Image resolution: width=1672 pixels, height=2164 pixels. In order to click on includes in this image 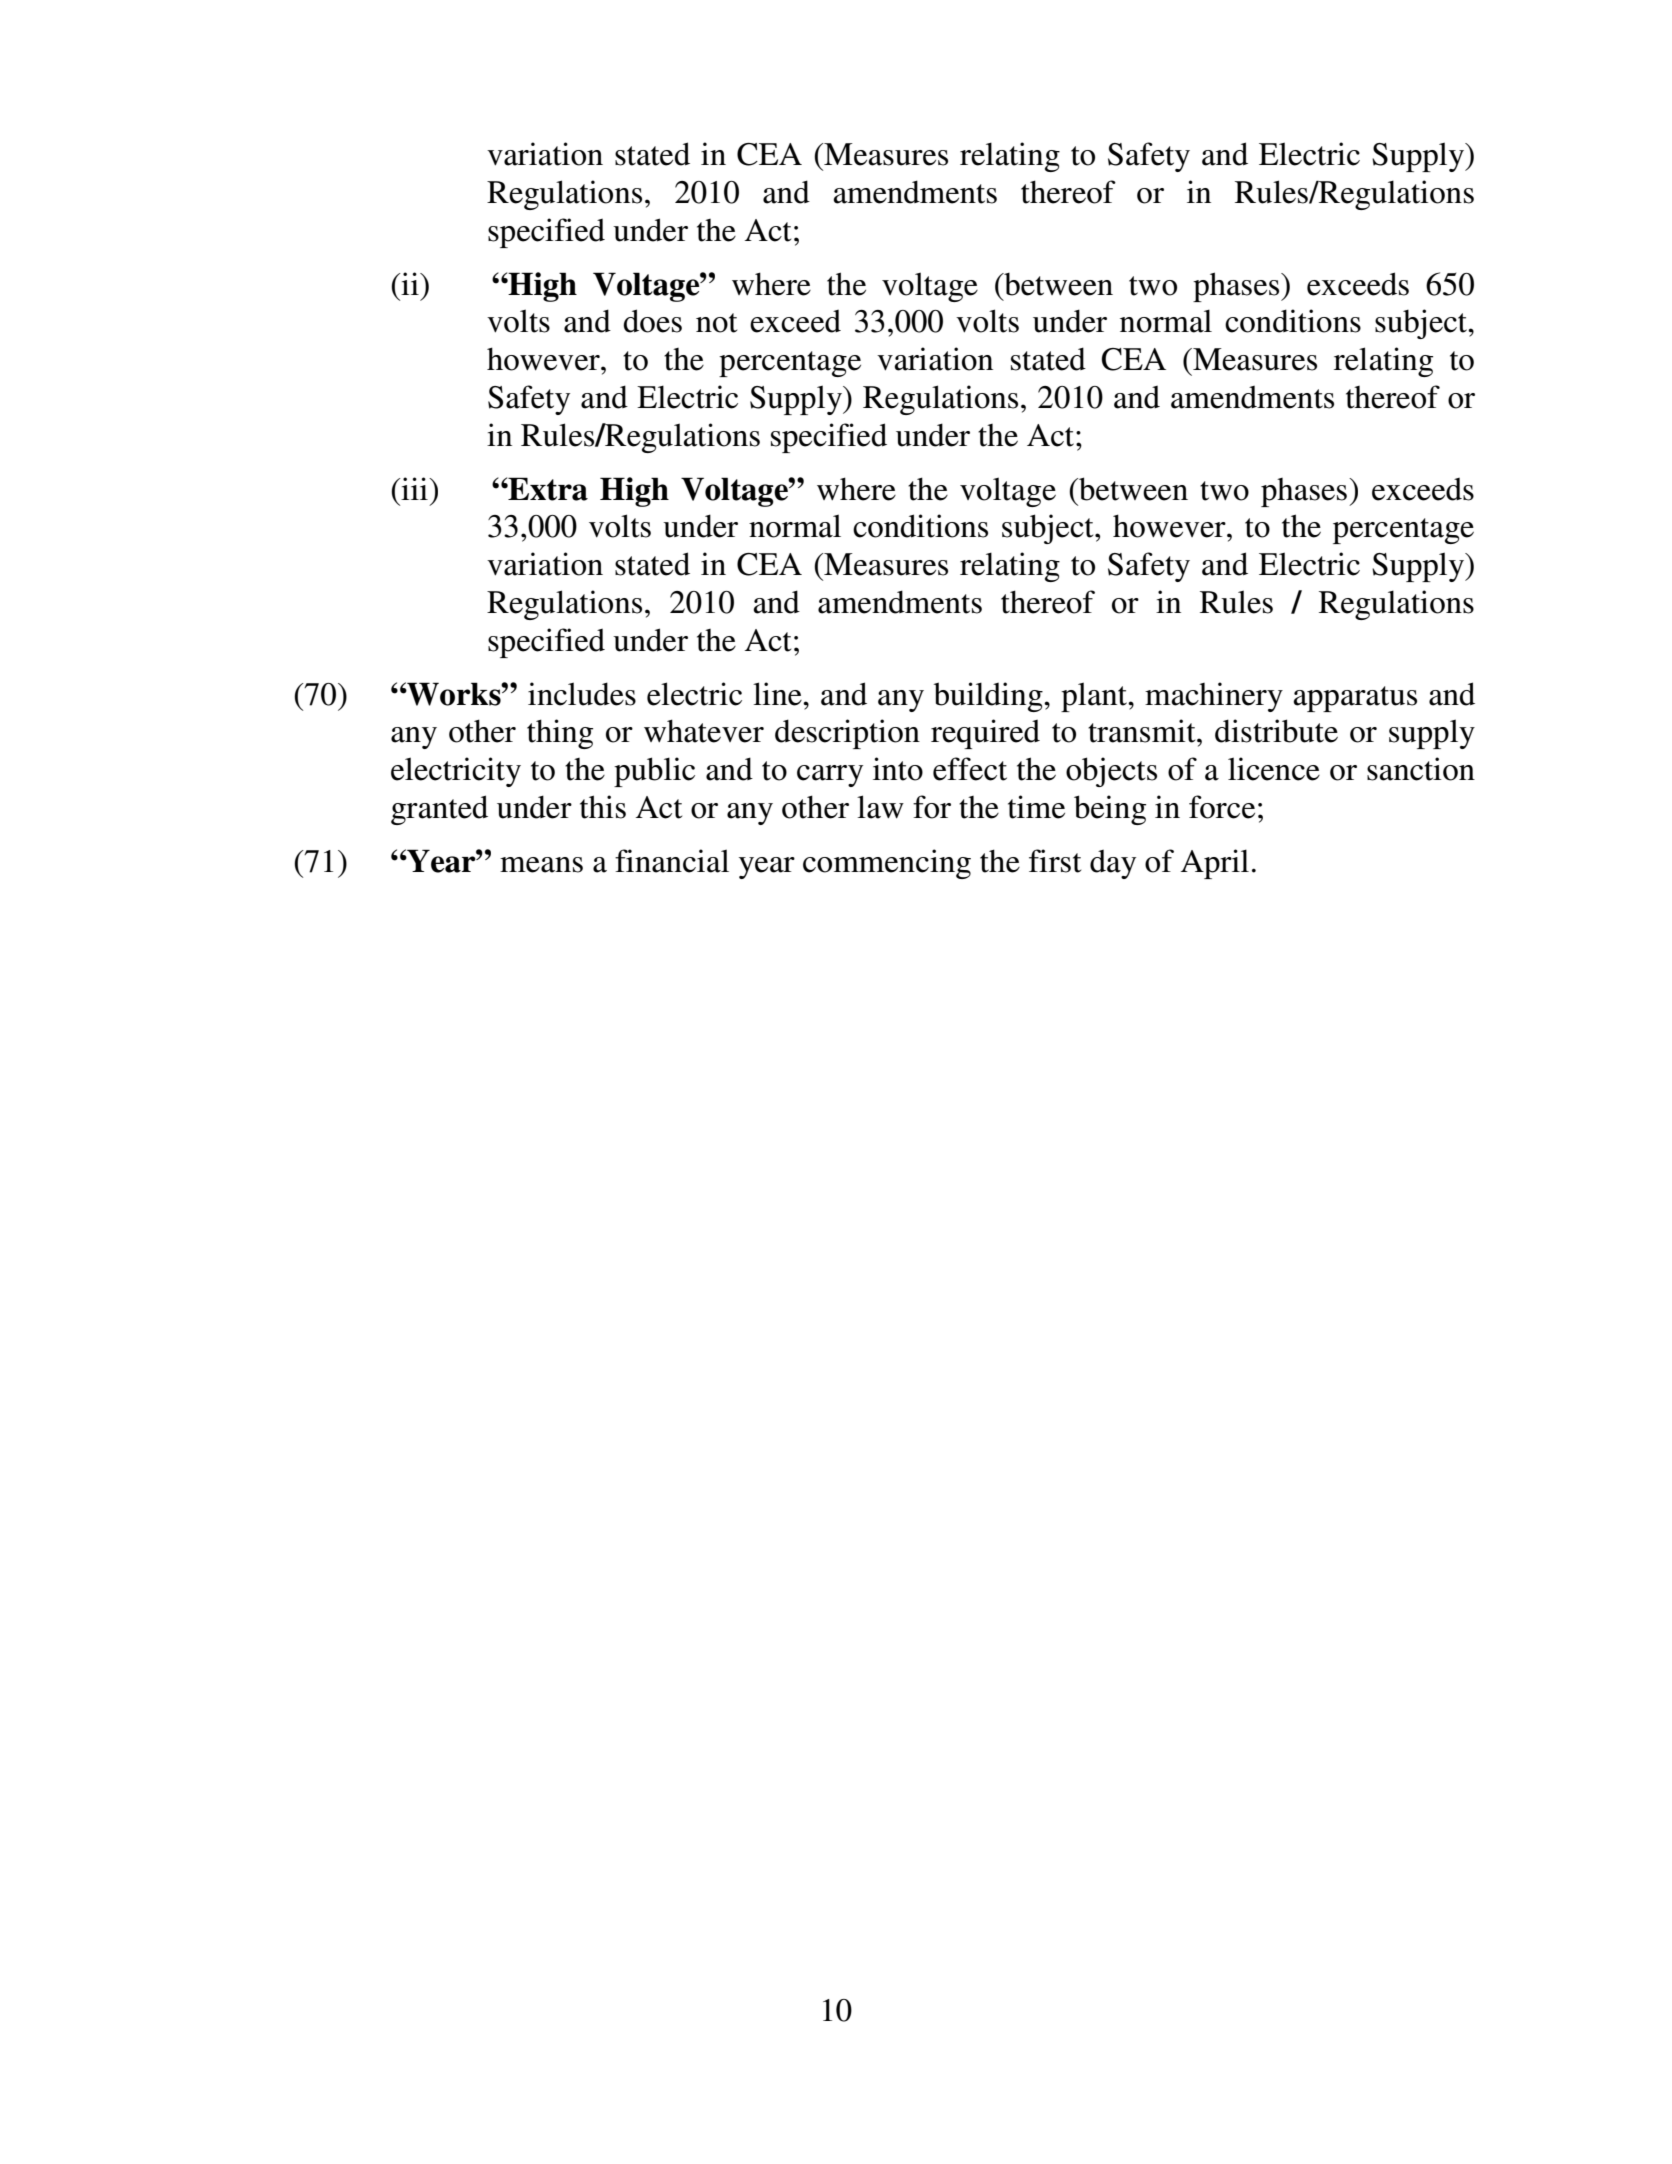, I will do `click(582, 694)`.
